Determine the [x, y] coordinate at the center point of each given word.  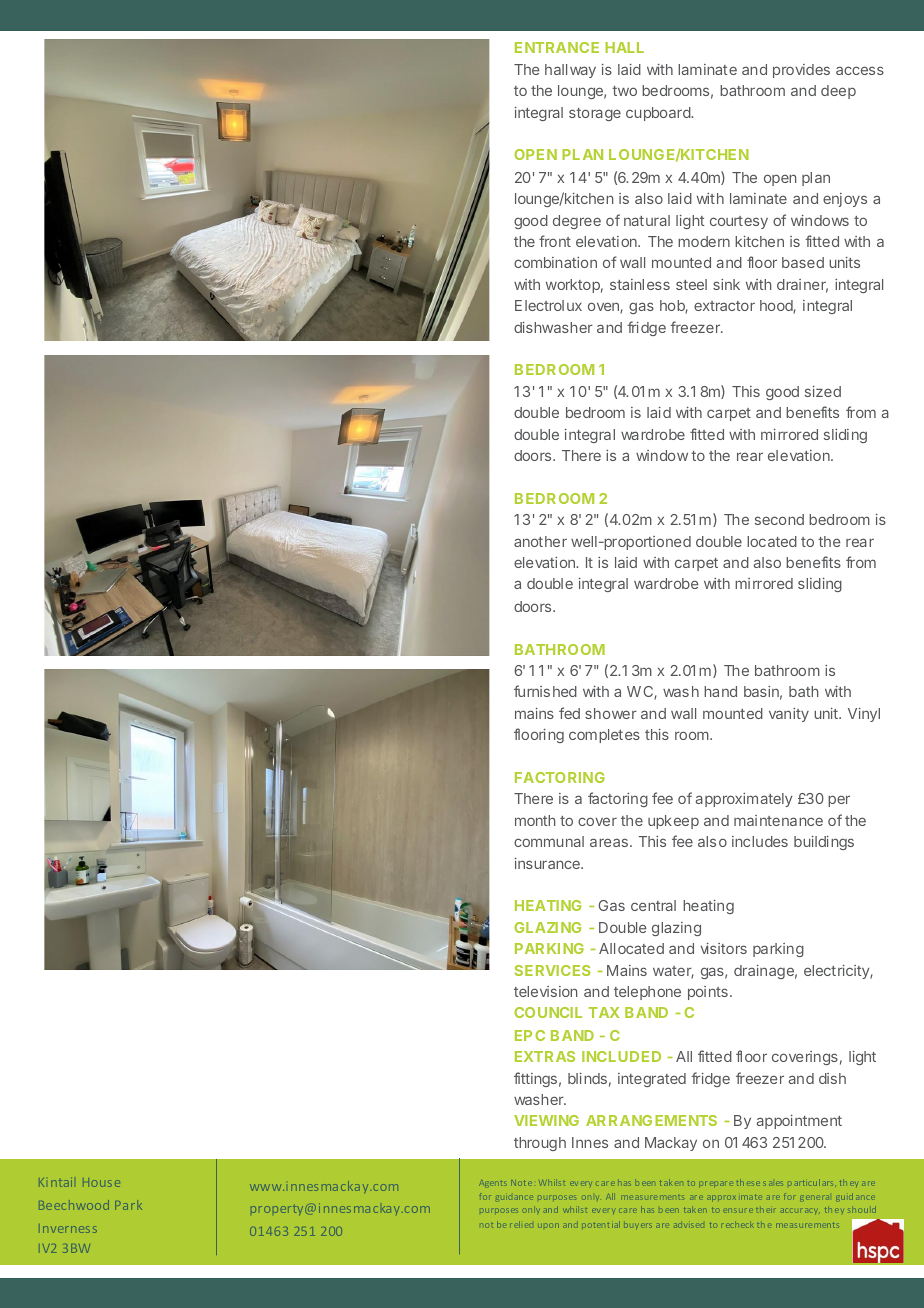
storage [595, 114]
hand [720, 691]
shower [611, 713]
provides [801, 71]
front [555, 241]
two [624, 91]
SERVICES [552, 970]
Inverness [68, 1228]
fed [569, 713]
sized [823, 391]
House [101, 1182]
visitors [723, 948]
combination [555, 262]
